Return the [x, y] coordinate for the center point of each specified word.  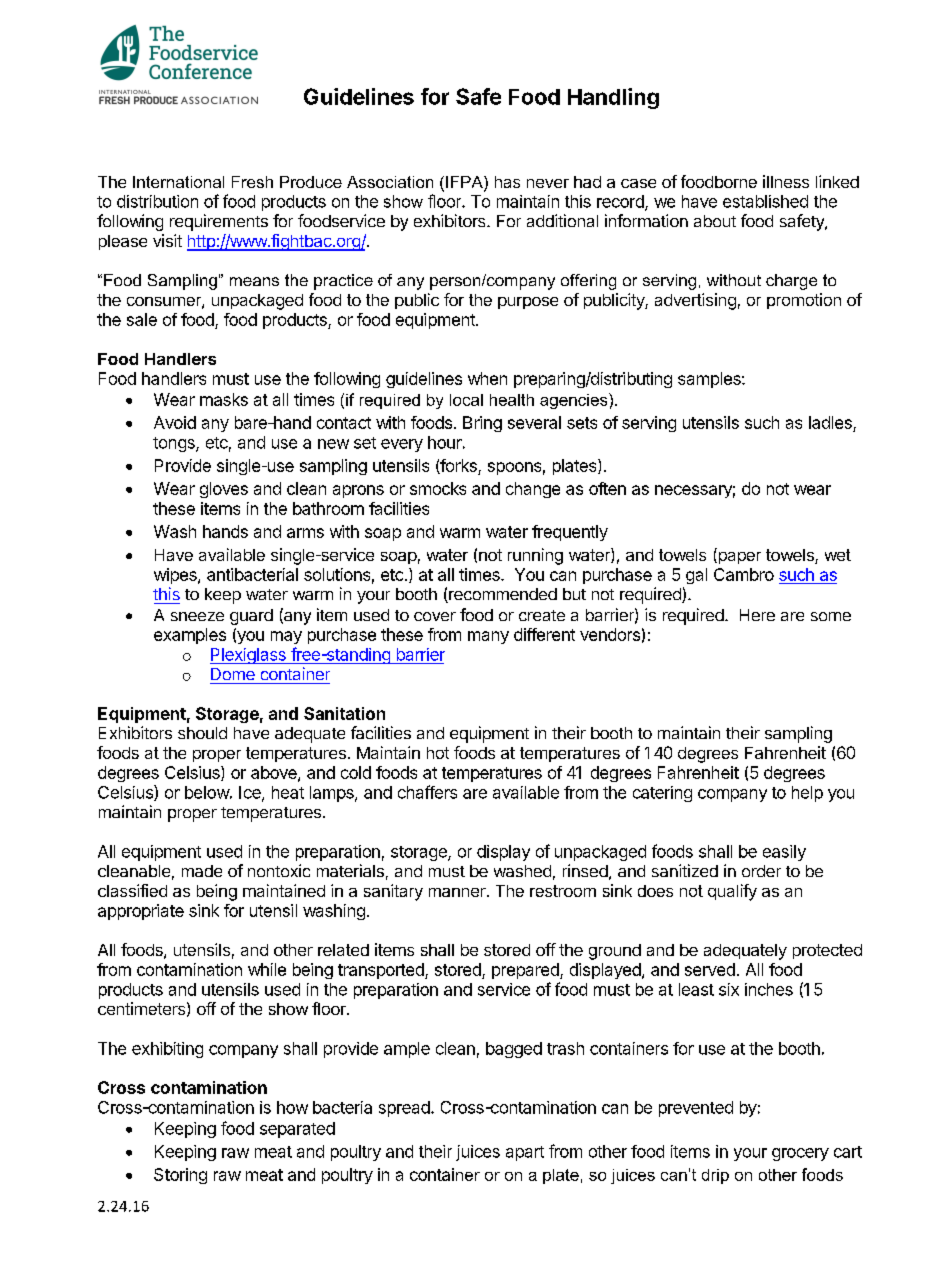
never [548, 183]
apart [525, 1153]
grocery [800, 1154]
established [765, 201]
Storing [180, 1176]
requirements [219, 222]
